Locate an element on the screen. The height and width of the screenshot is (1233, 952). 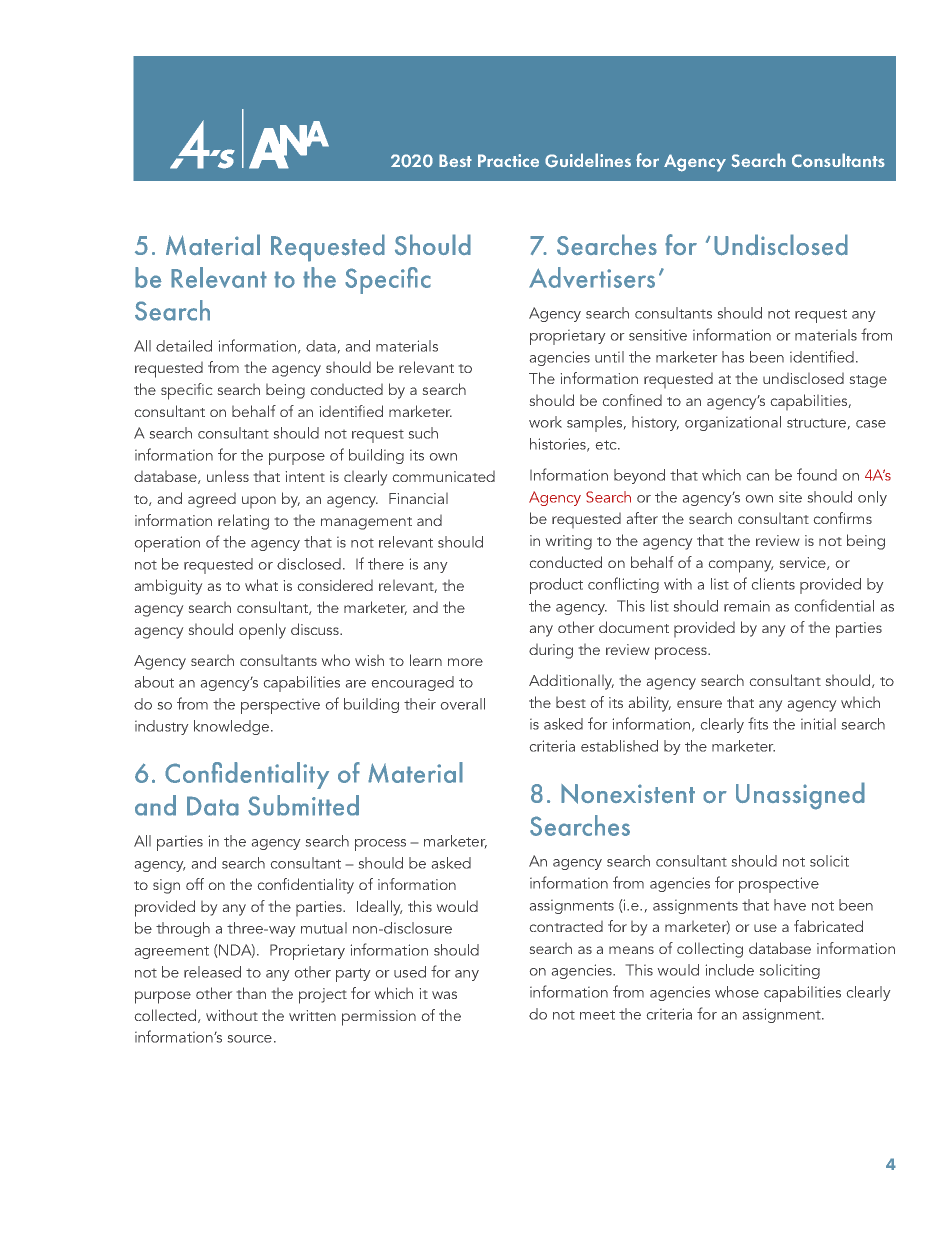
Submitted is located at coordinates (303, 805).
